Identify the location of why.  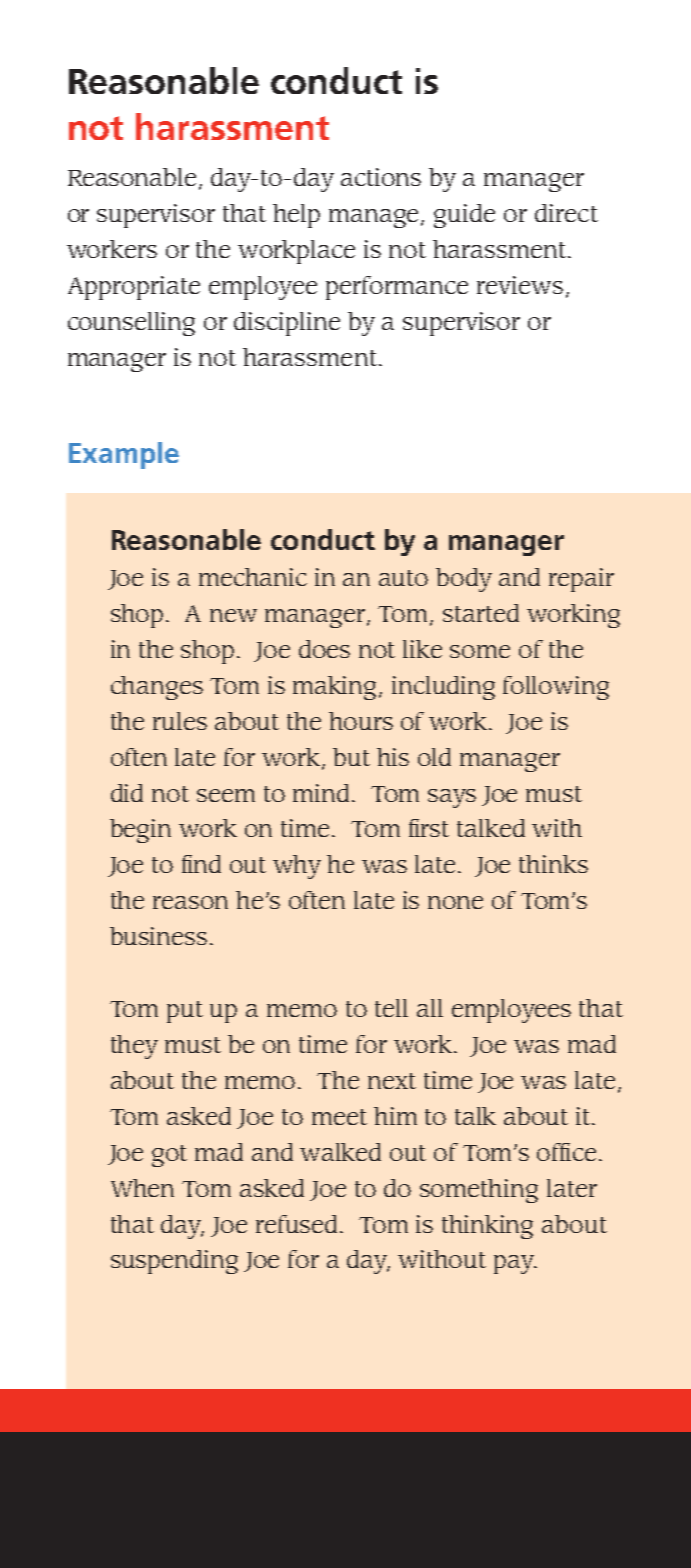
(297, 867).
